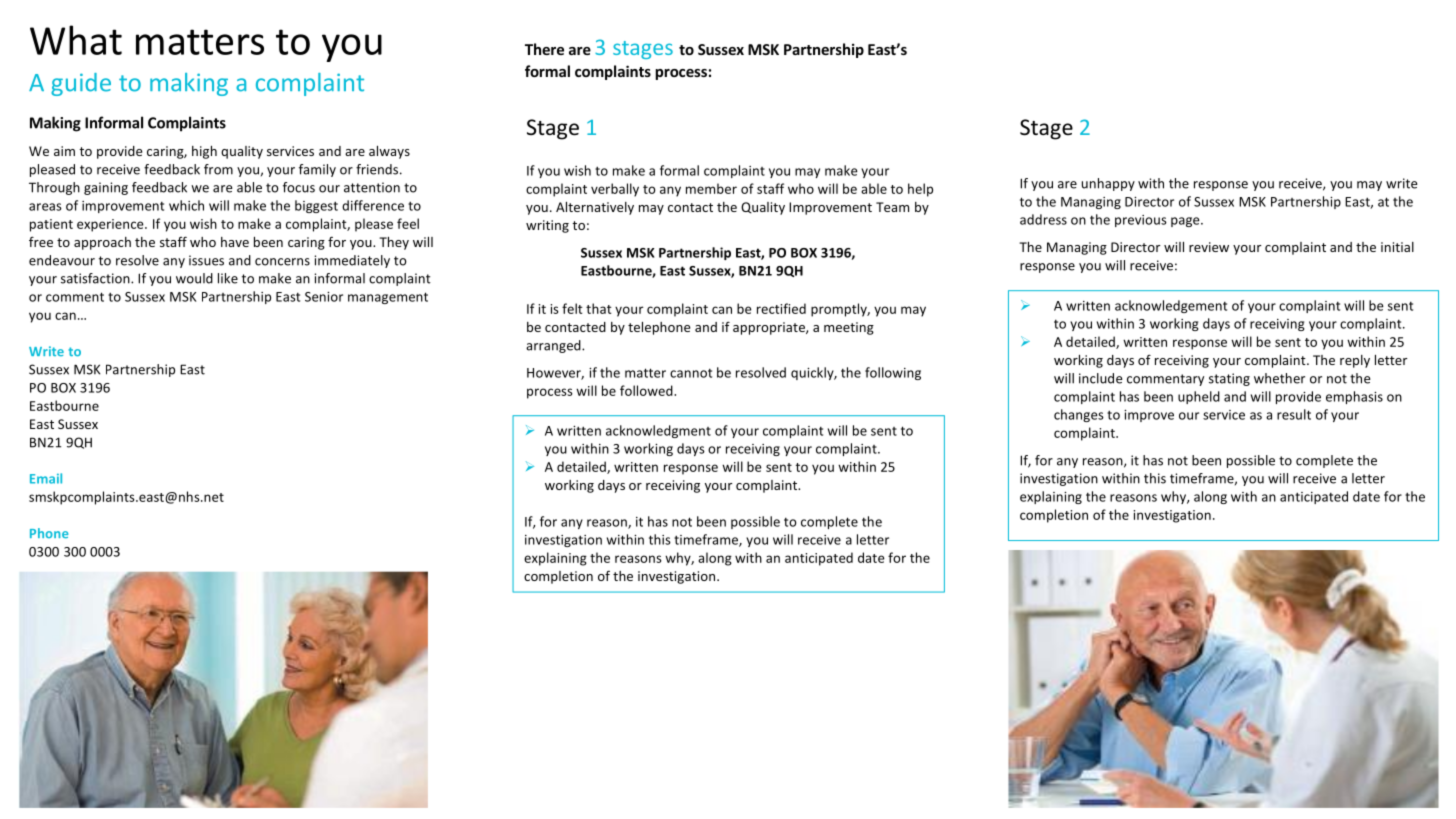 This page has width=1456, height=819. What do you see at coordinates (204, 152) in the page?
I see `high` at bounding box center [204, 152].
